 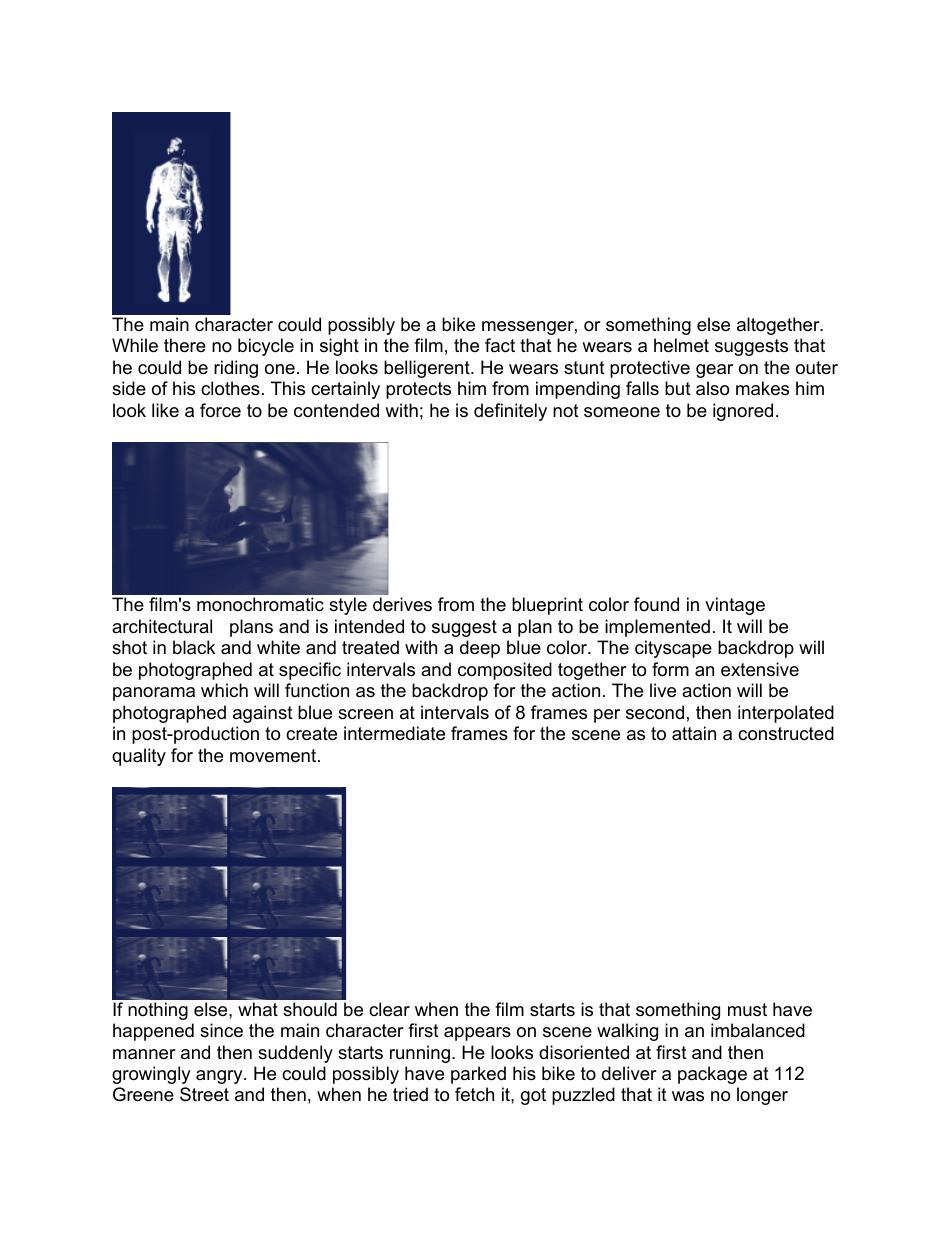 What do you see at coordinates (714, 371) in the screenshot?
I see `gear` at bounding box center [714, 371].
